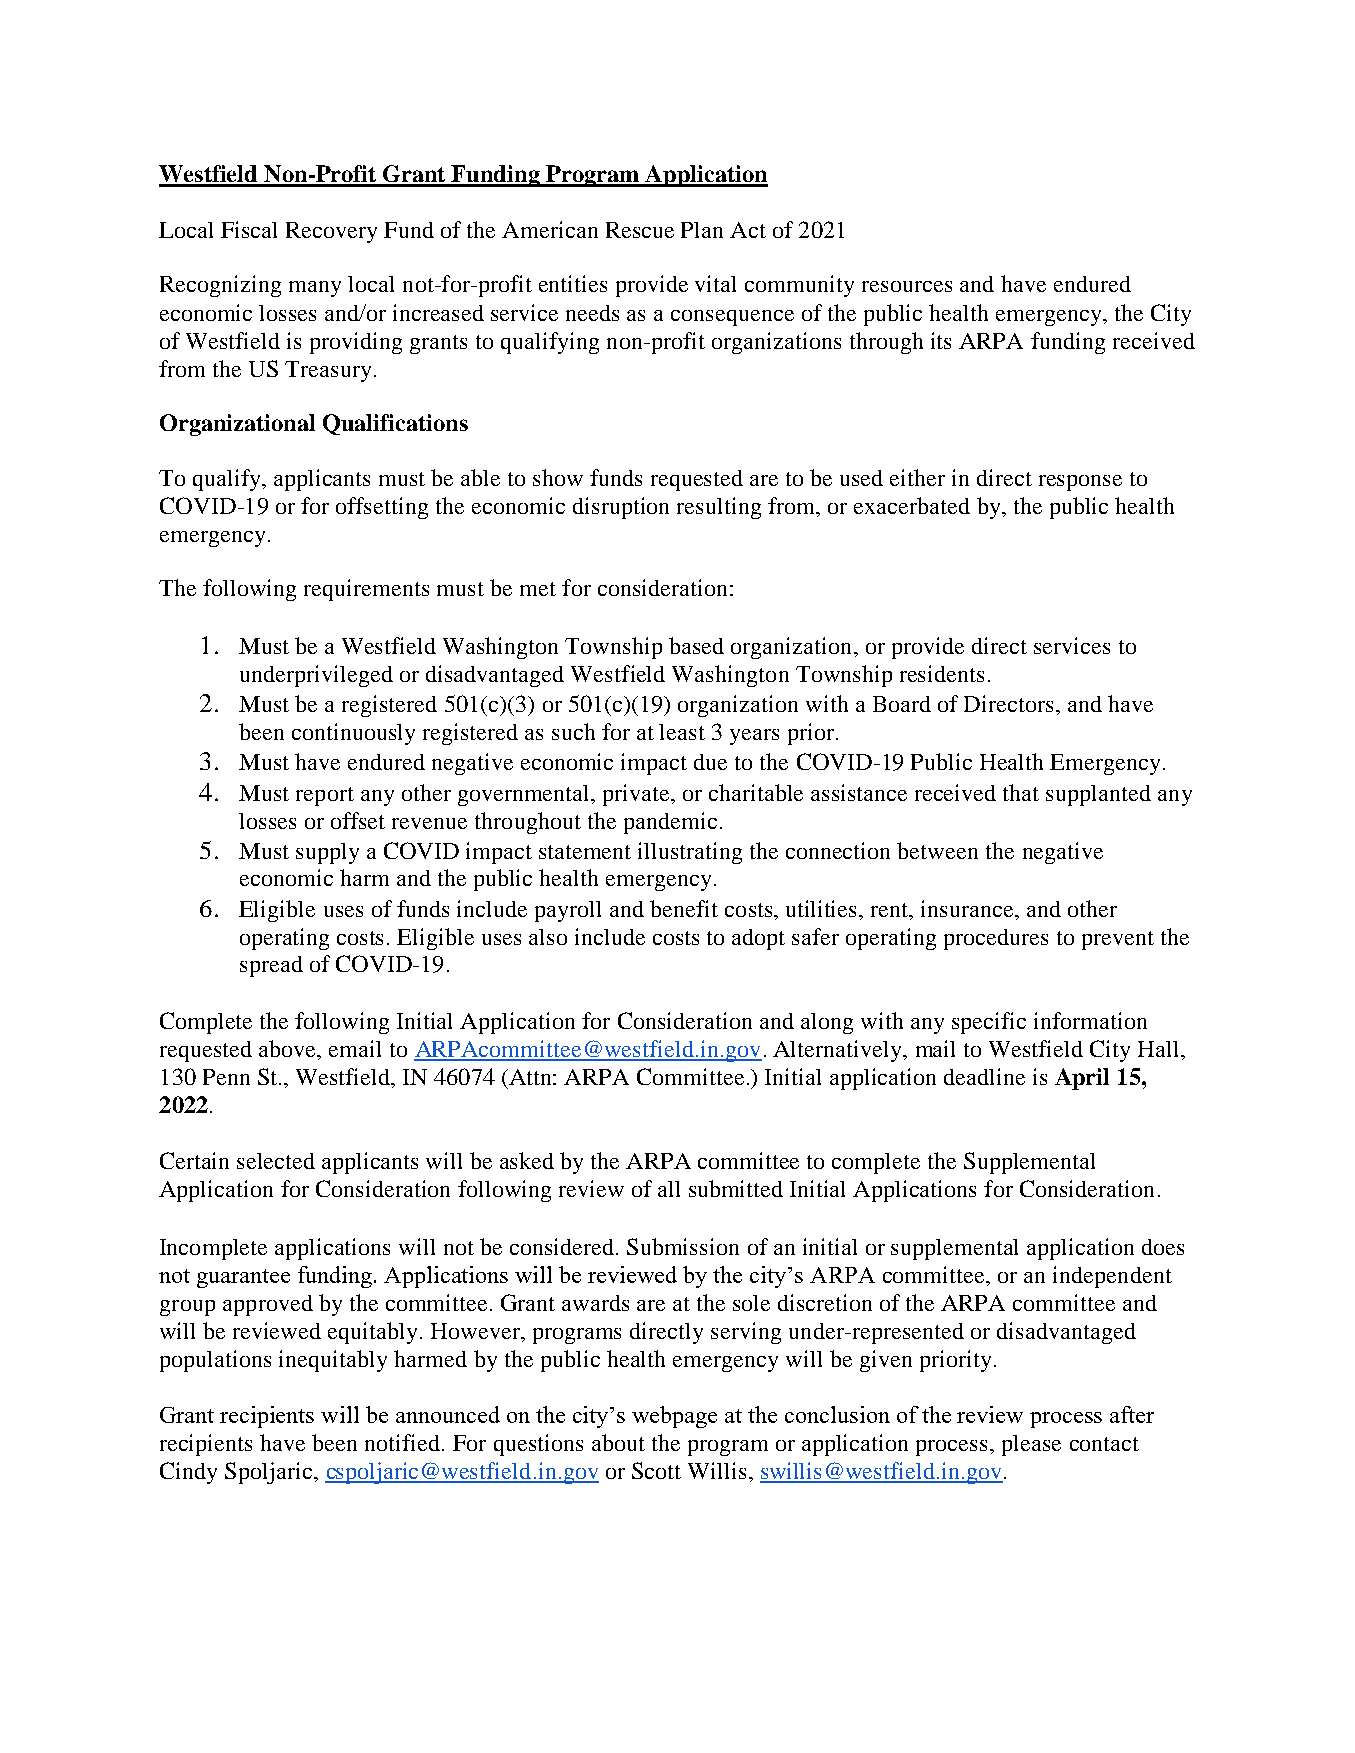 The image size is (1355, 1753). I want to click on that, so click(1021, 792).
